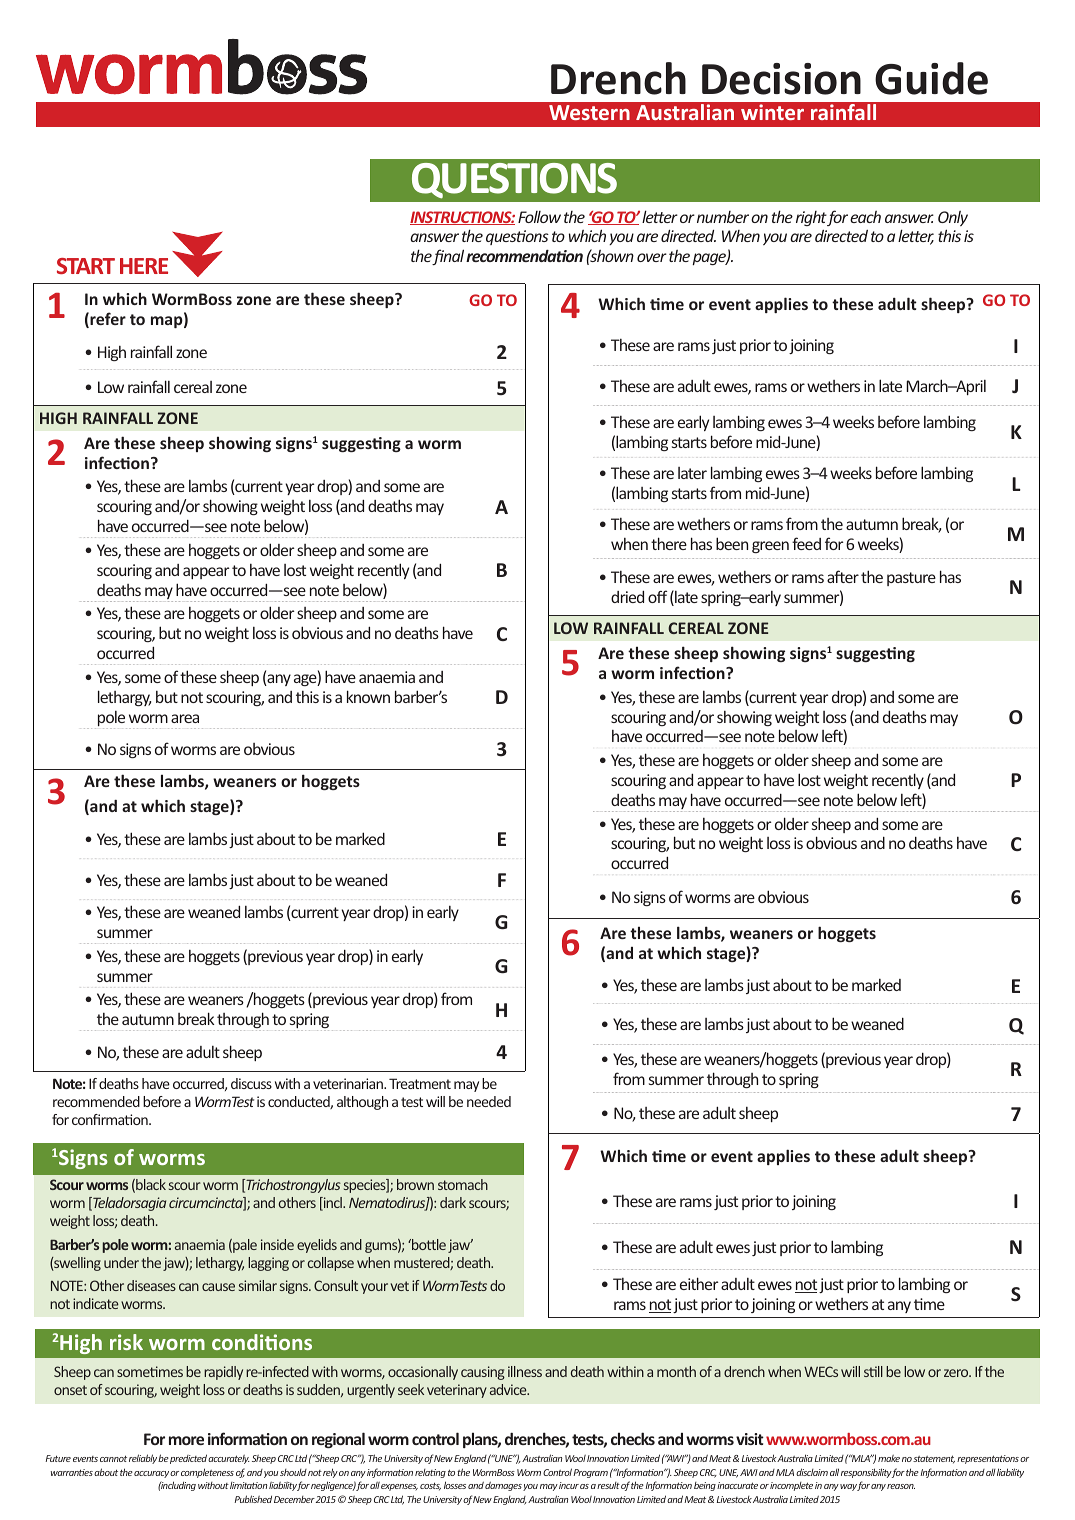  I want to click on either, so click(699, 1283).
